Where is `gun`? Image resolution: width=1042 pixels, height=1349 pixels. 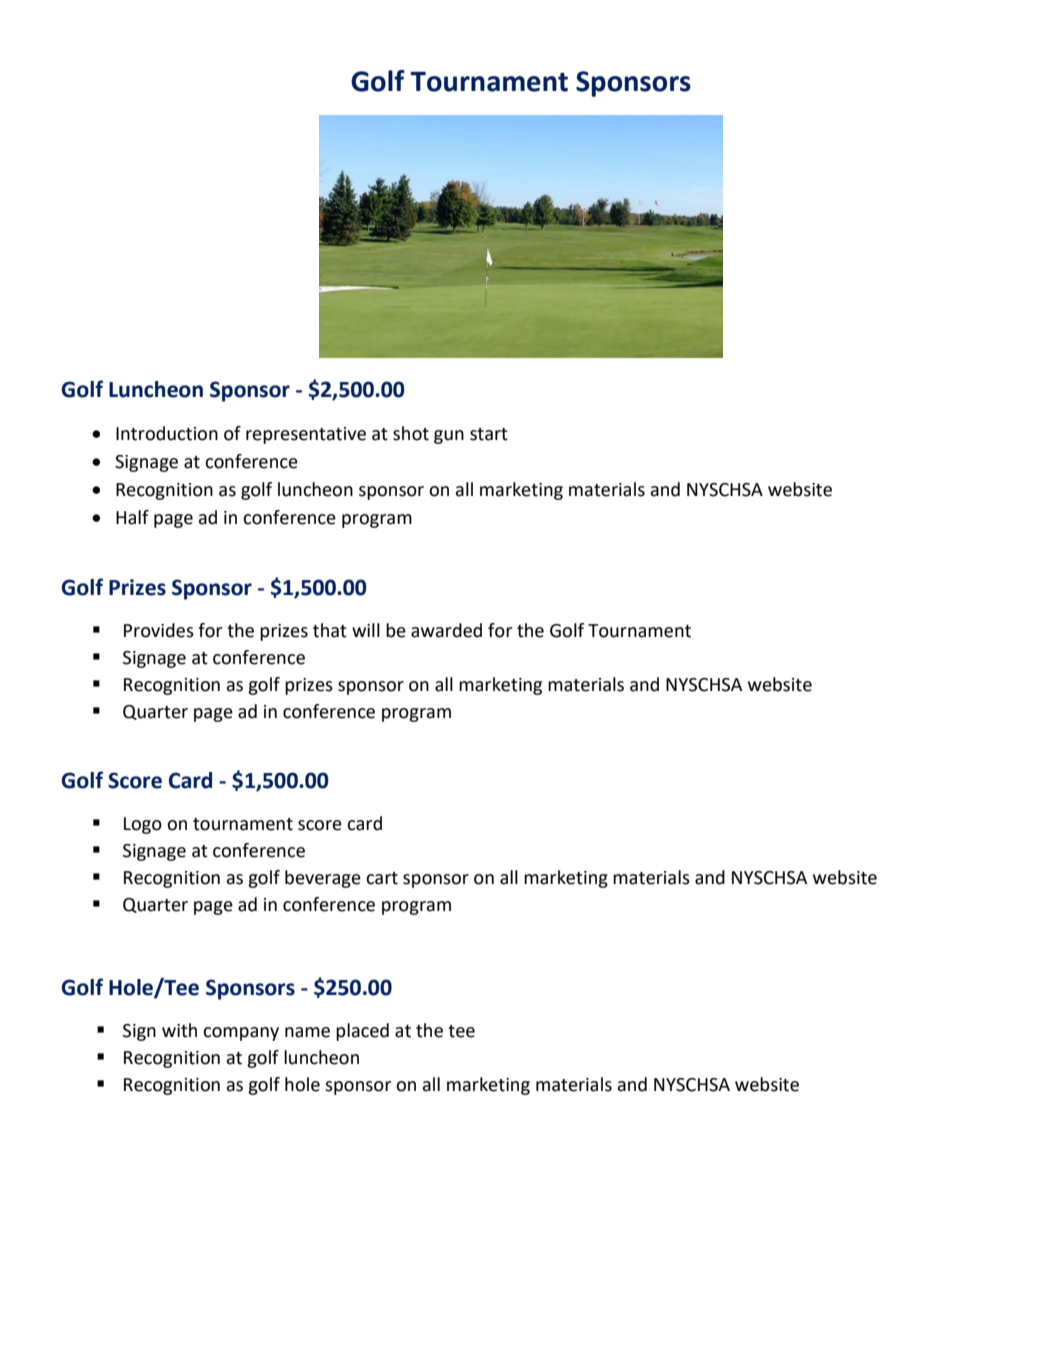
gun is located at coordinates (449, 437).
